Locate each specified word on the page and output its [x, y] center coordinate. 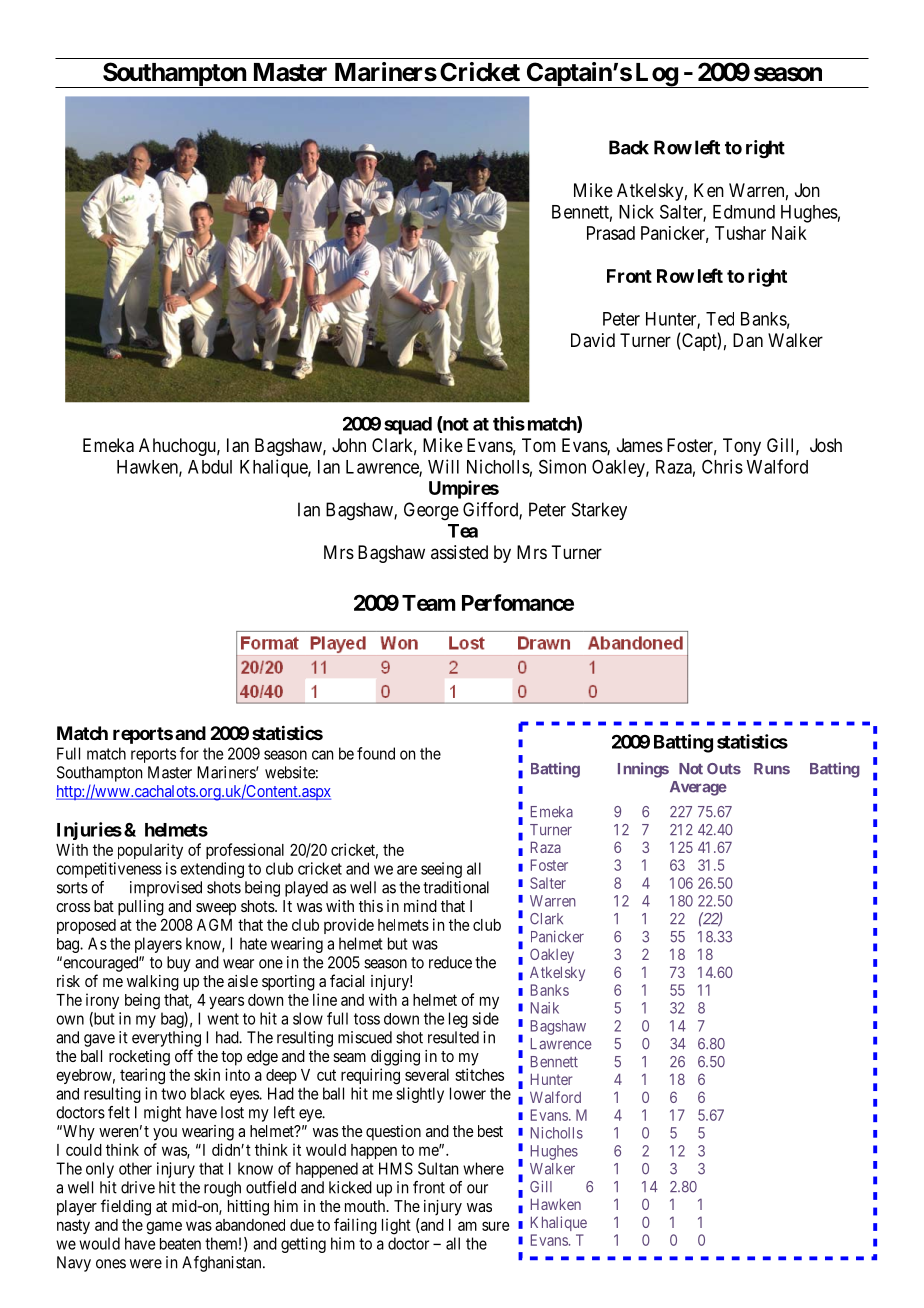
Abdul [210, 467]
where [483, 1168]
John [349, 445]
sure [495, 1226]
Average [698, 788]
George [431, 511]
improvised [166, 889]
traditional [456, 887]
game [164, 1228]
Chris [722, 466]
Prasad [611, 233]
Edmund [744, 212]
